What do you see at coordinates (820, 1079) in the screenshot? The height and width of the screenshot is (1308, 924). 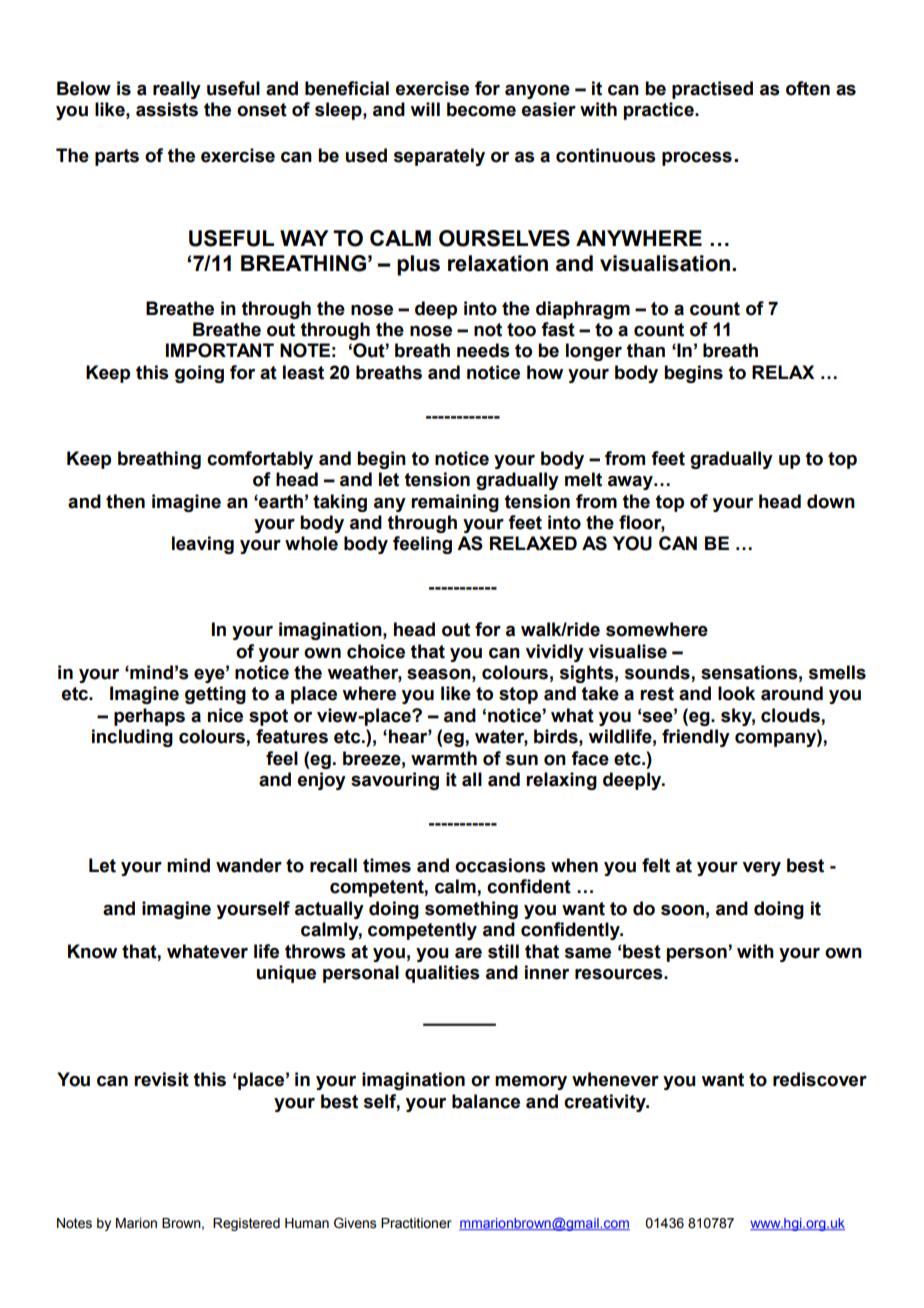 I see `rediscover` at bounding box center [820, 1079].
